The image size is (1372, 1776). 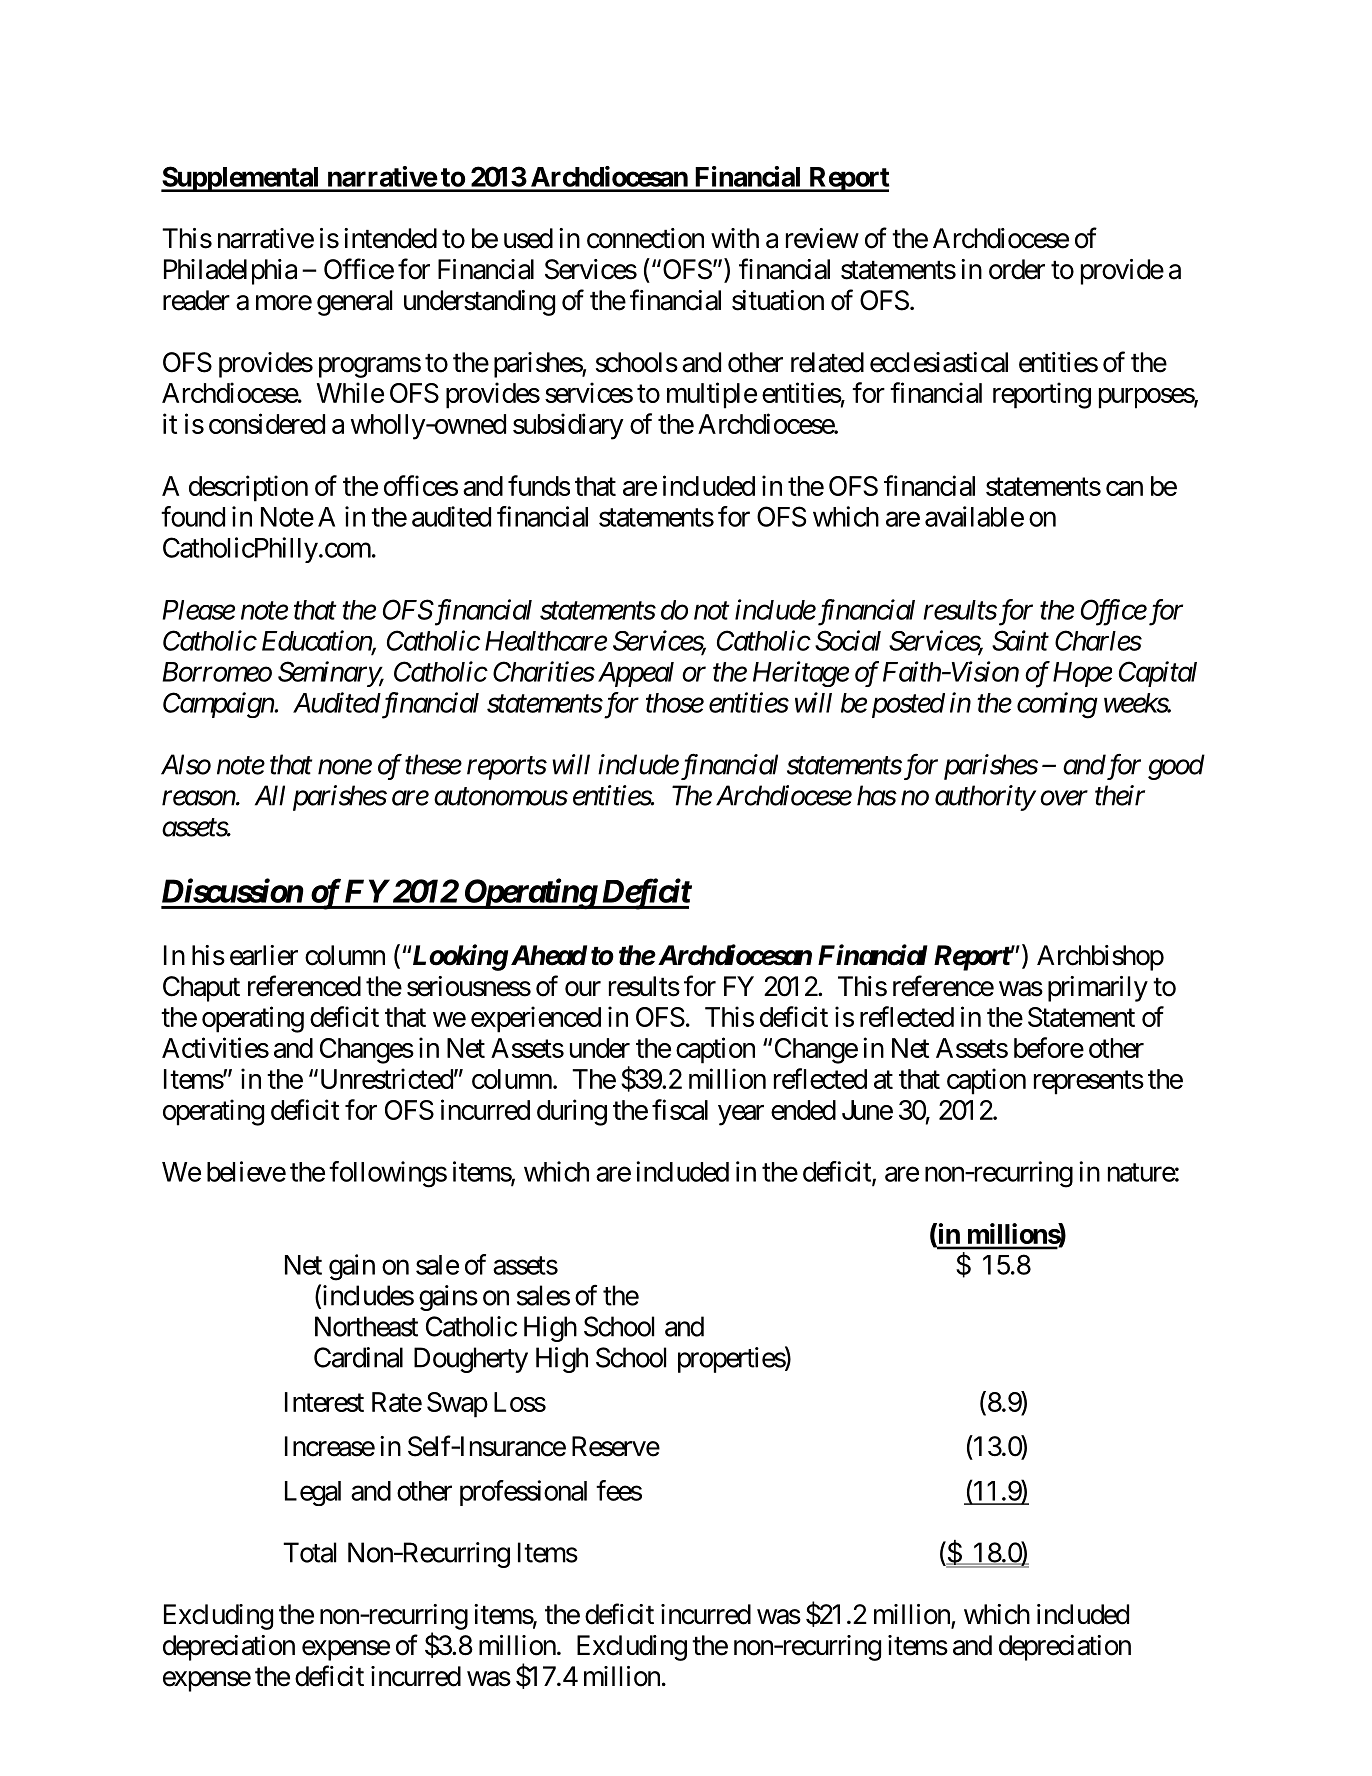 What do you see at coordinates (1124, 488) in the screenshot?
I see `can` at bounding box center [1124, 488].
